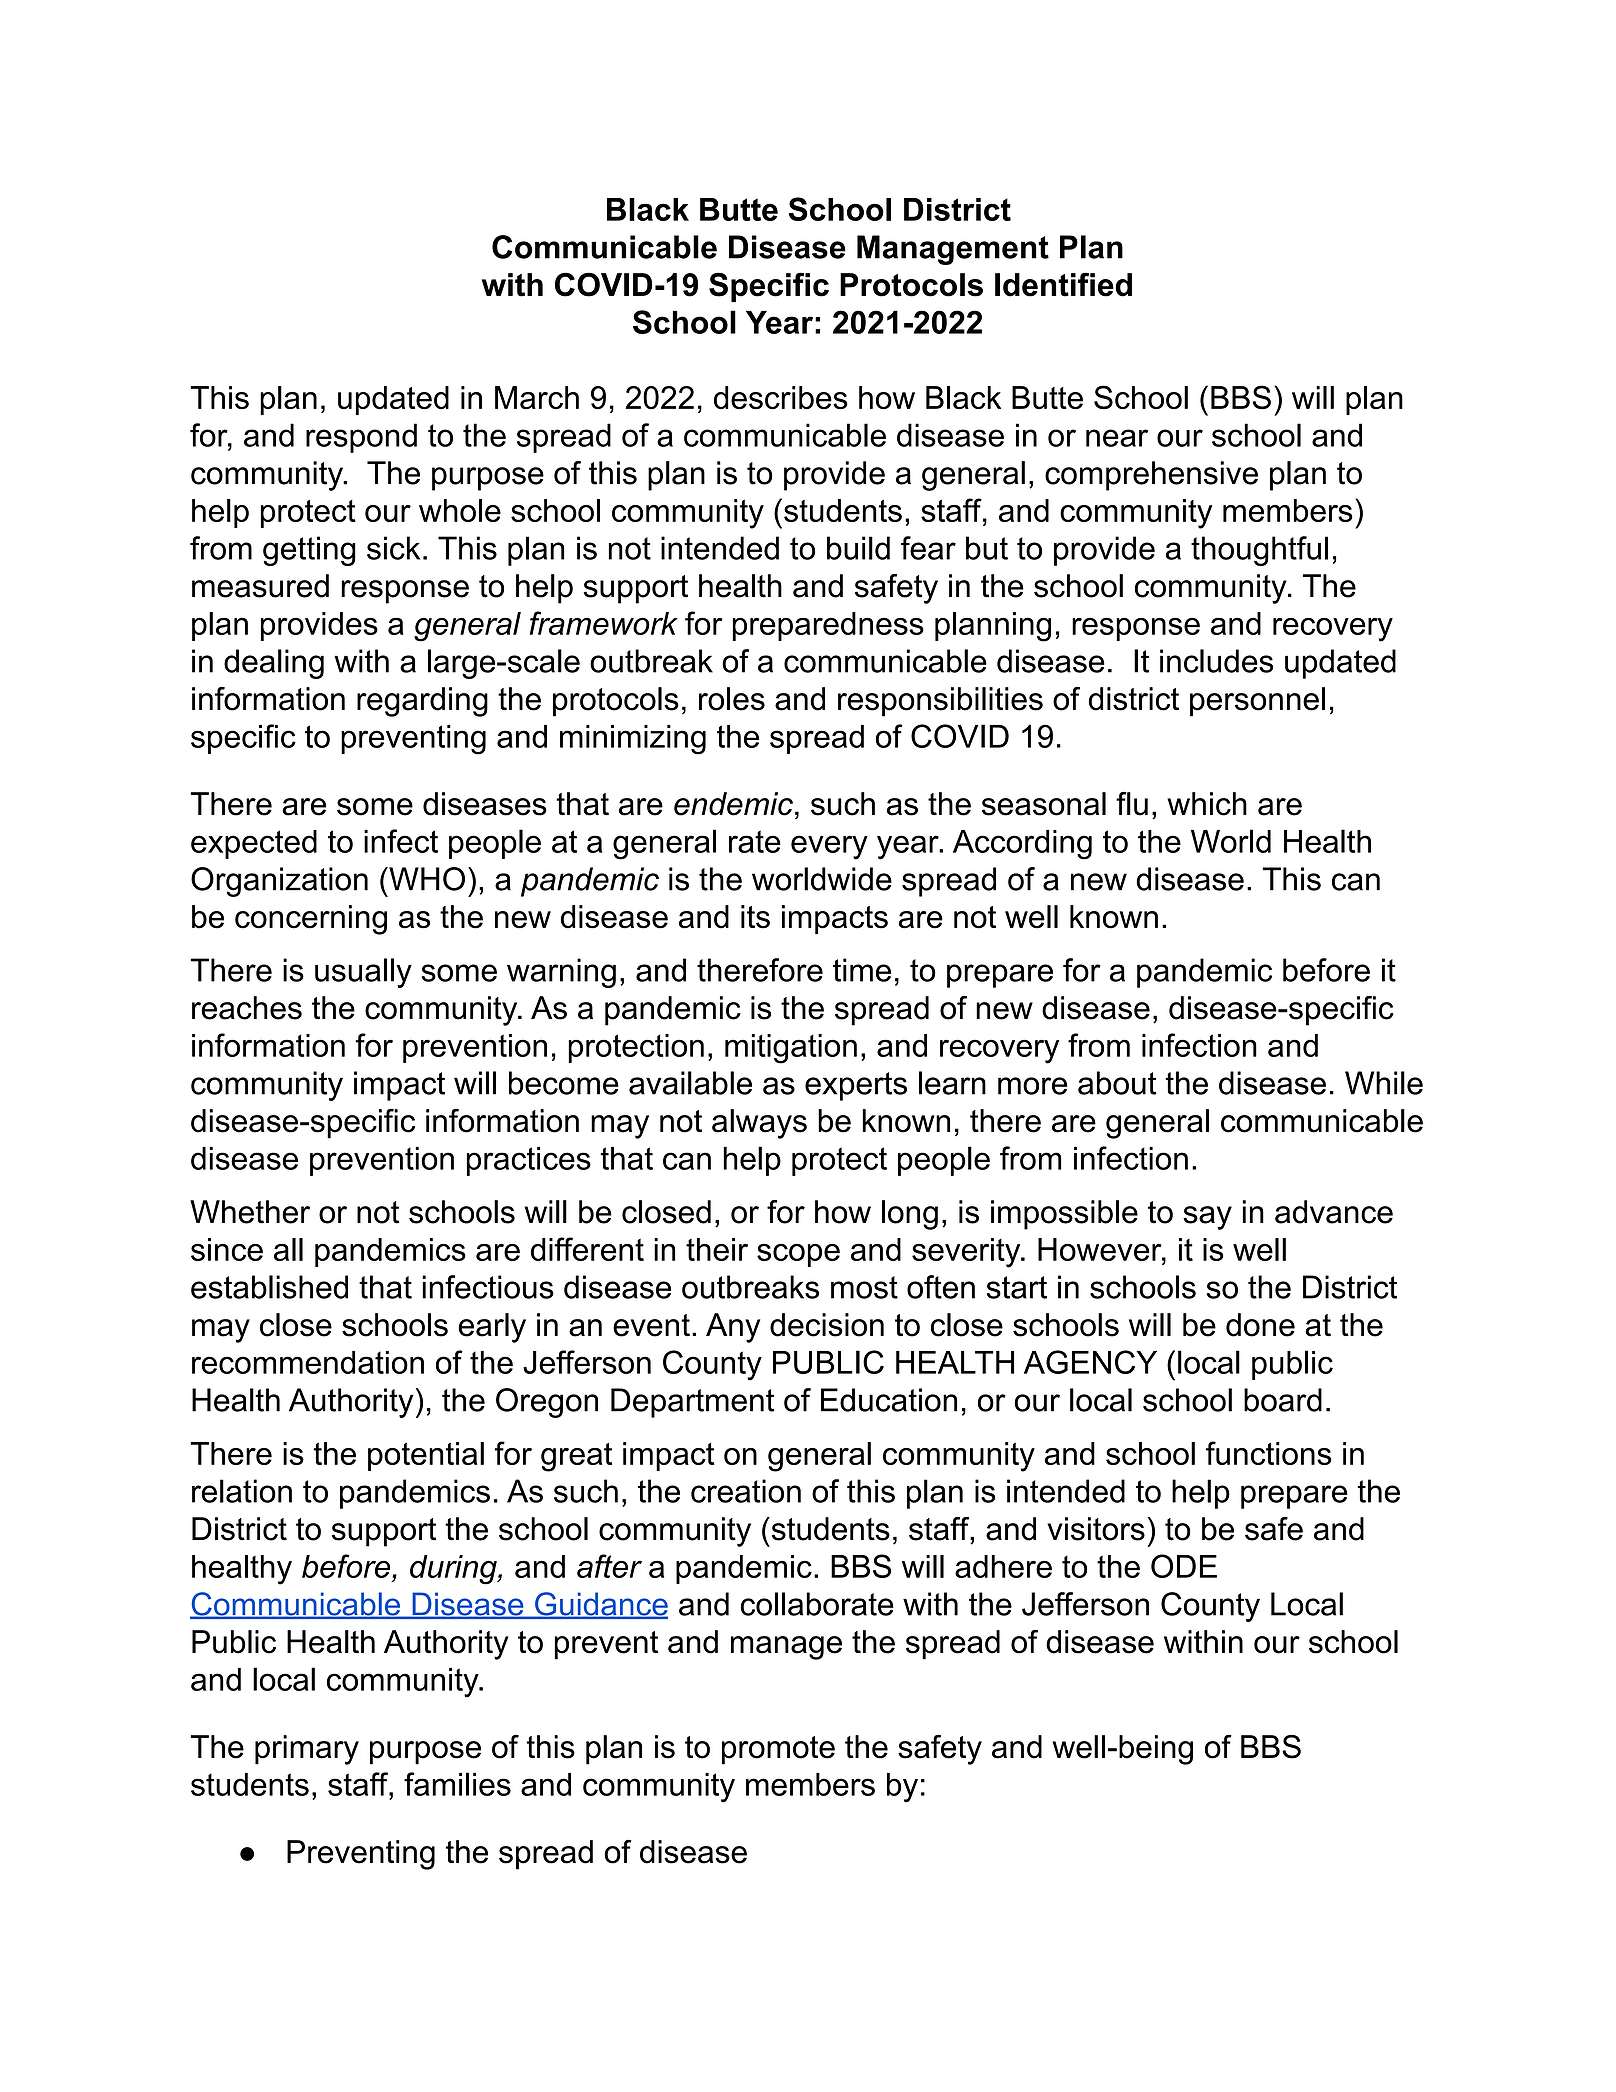  What do you see at coordinates (307, 1750) in the document?
I see `primary` at bounding box center [307, 1750].
